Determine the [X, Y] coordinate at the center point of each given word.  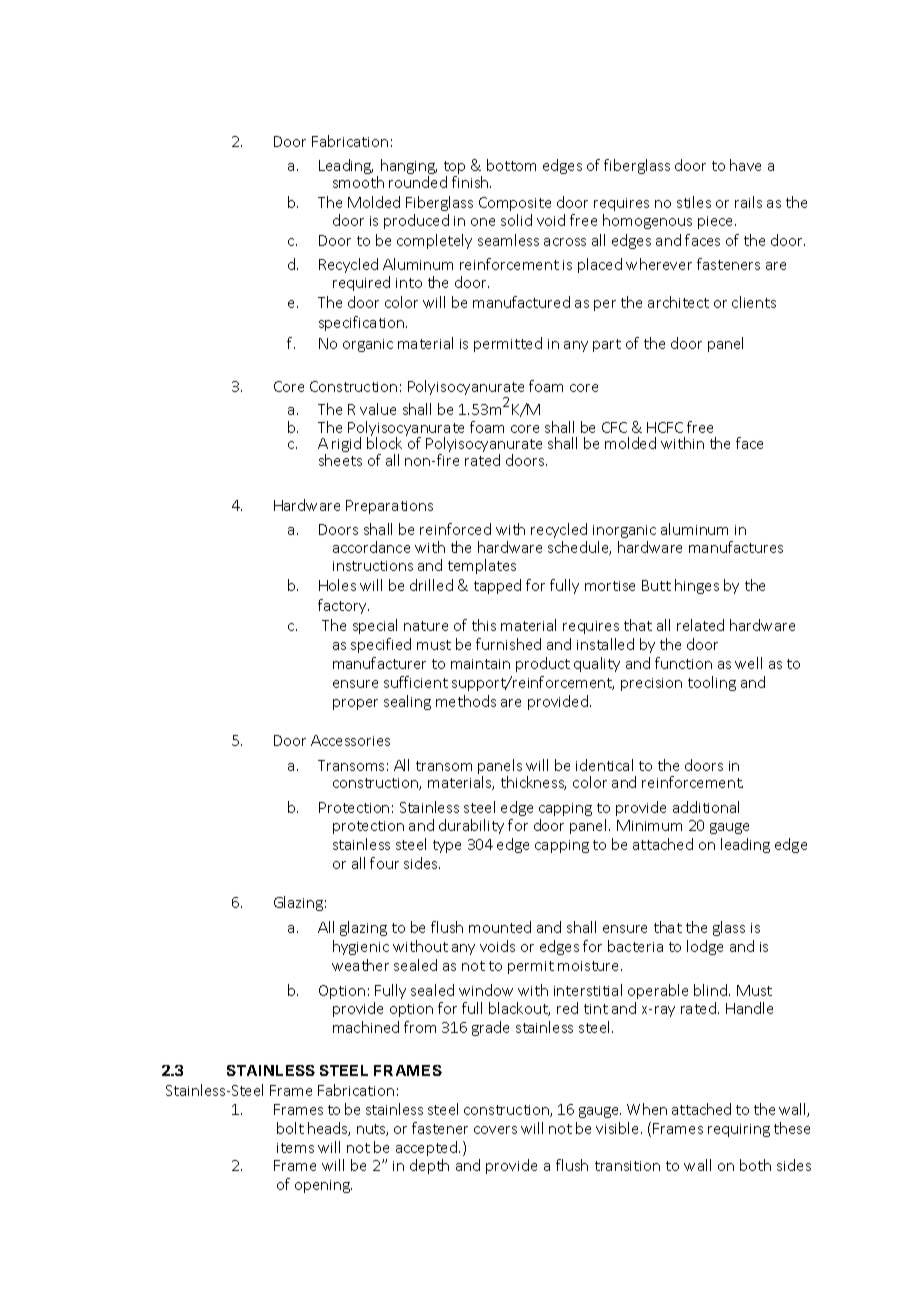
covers [495, 1130]
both [755, 1165]
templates [482, 566]
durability [471, 826]
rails [748, 202]
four [384, 863]
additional [706, 807]
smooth [358, 182]
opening [323, 1186]
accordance [371, 547]
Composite [515, 204]
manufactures [736, 547]
